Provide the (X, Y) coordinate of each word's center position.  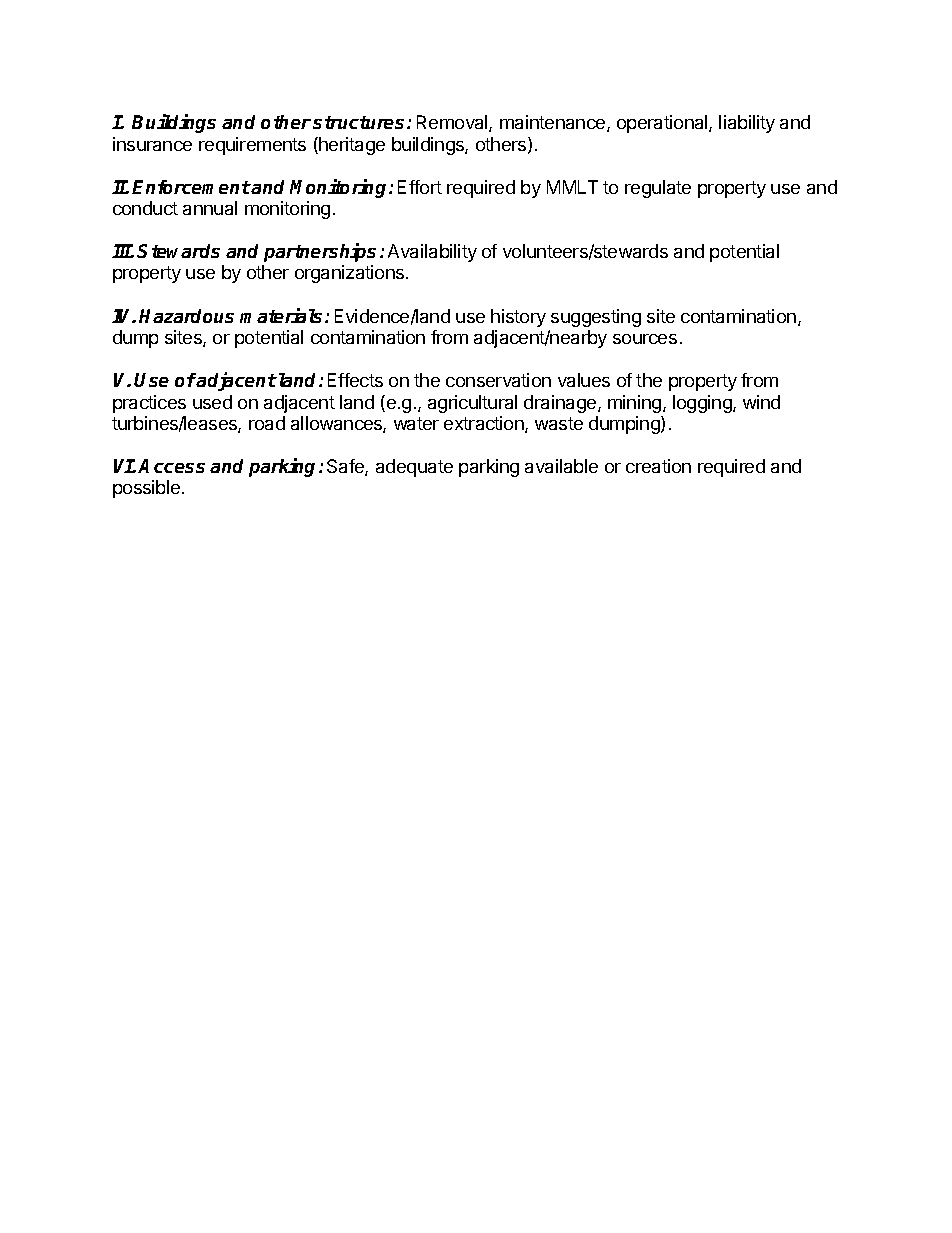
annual (210, 208)
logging (703, 404)
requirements (252, 146)
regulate (658, 189)
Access (171, 466)
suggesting (596, 318)
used (212, 402)
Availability (432, 253)
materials (283, 315)
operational (663, 124)
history (518, 318)
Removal (453, 123)
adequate (414, 468)
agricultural (472, 404)
